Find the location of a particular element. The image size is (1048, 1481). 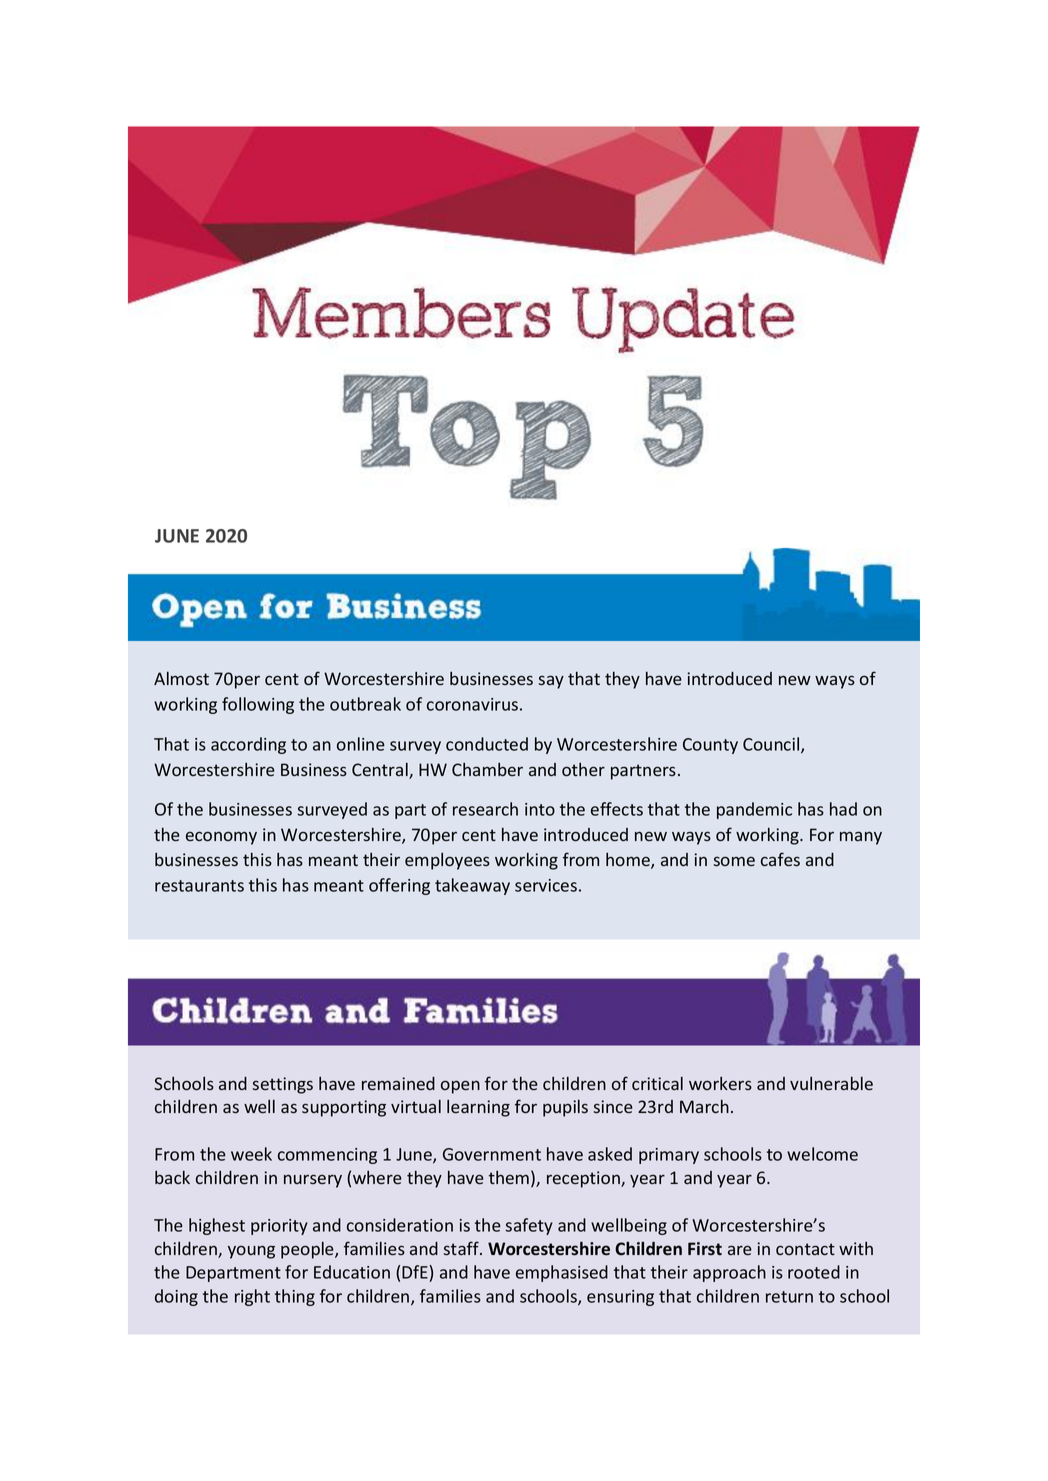

vulnerable is located at coordinates (831, 1083).
